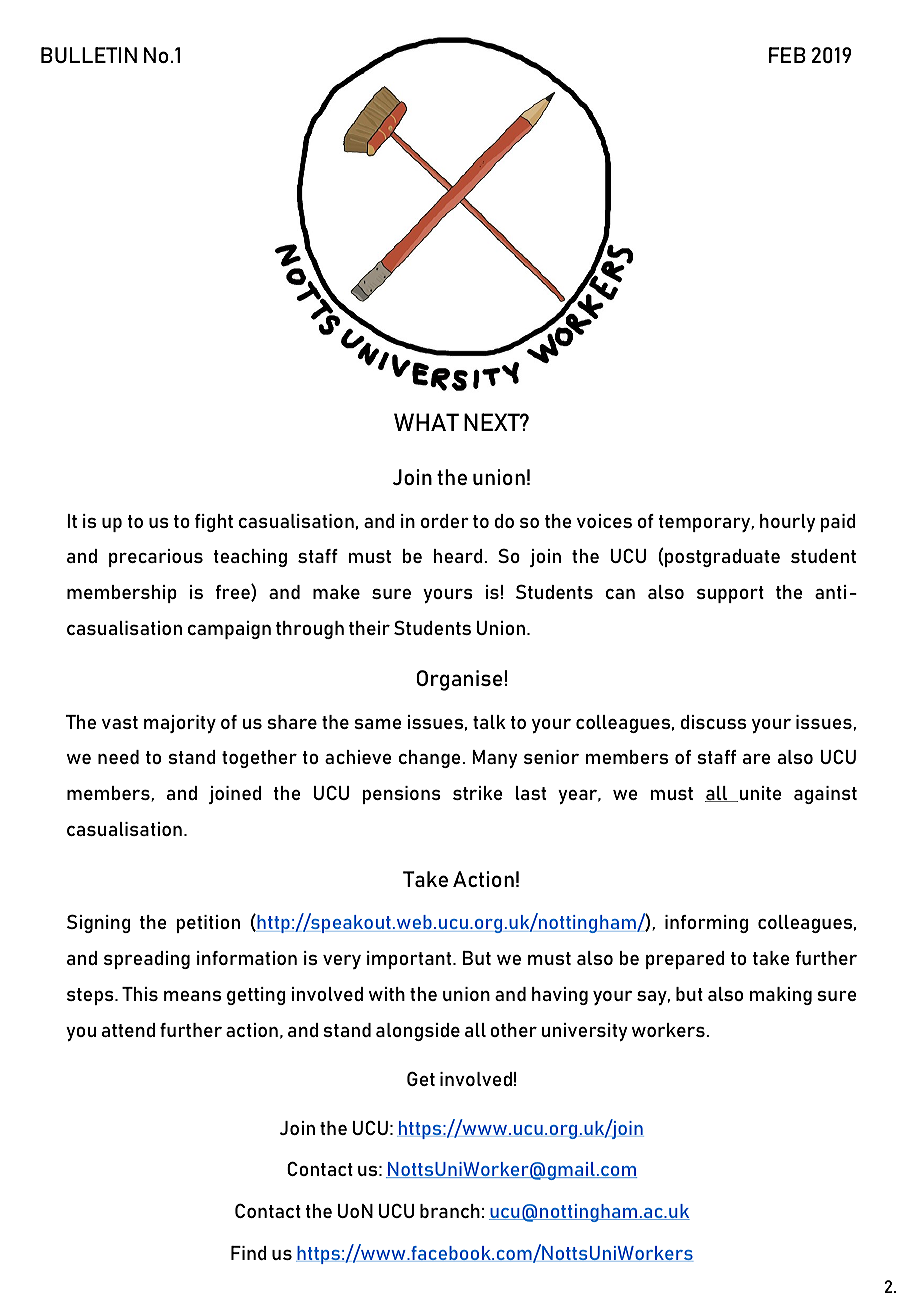  What do you see at coordinates (249, 1253) in the screenshot?
I see `Find` at bounding box center [249, 1253].
